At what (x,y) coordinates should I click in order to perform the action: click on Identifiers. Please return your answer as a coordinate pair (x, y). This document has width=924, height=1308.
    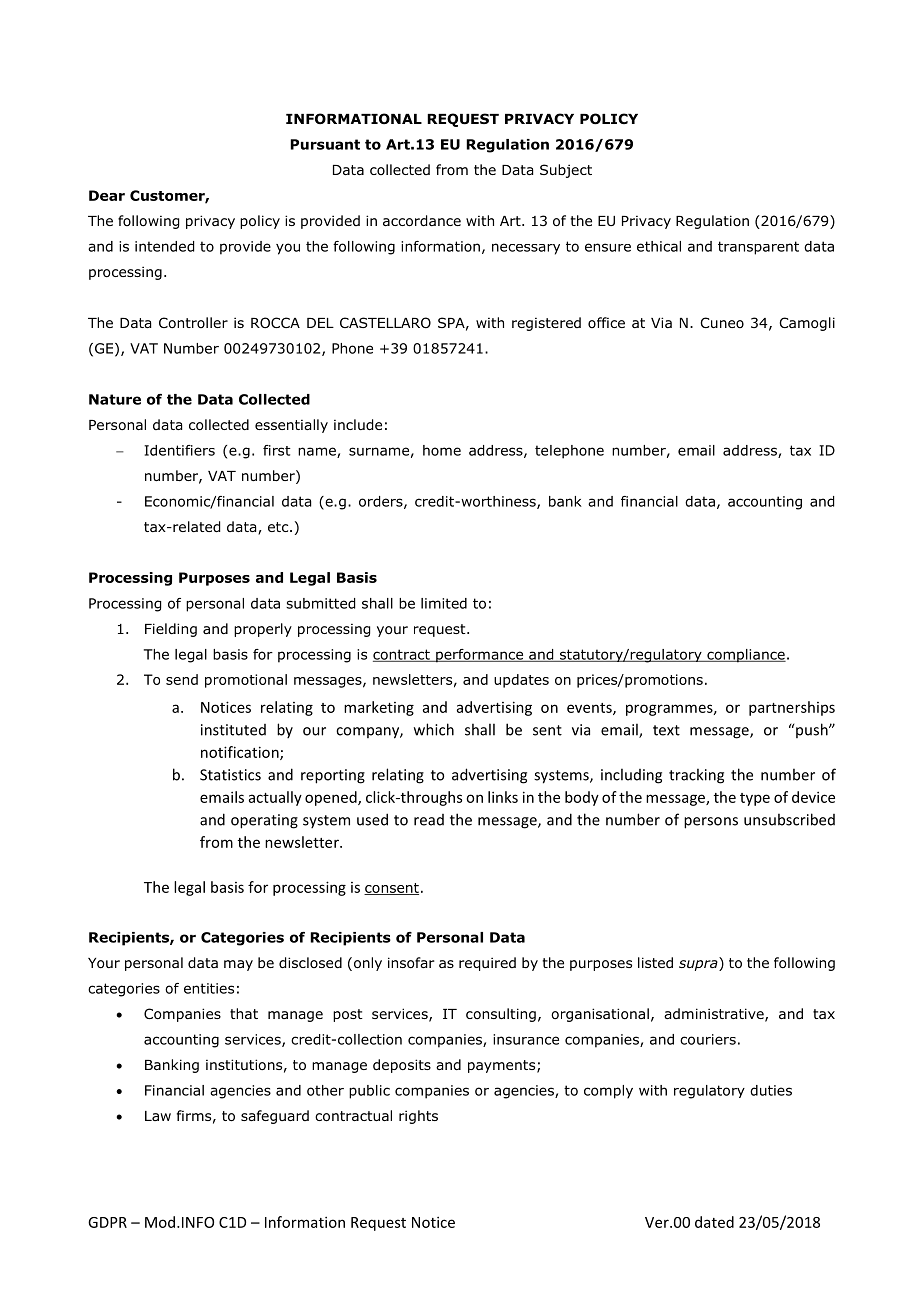
    Looking at the image, I should click on (179, 450).
